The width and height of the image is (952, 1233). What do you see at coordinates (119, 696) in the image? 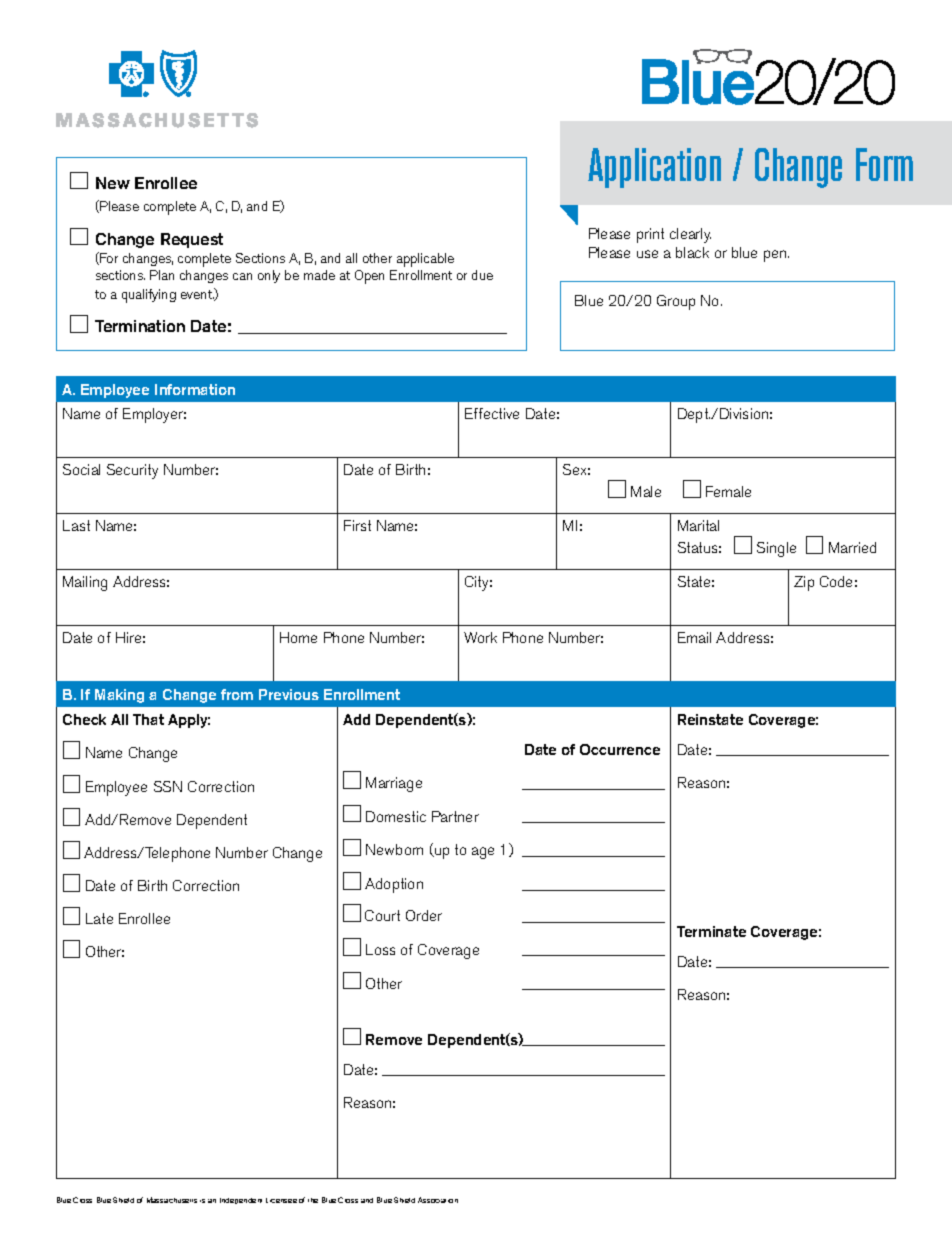
I see `Making` at bounding box center [119, 696].
